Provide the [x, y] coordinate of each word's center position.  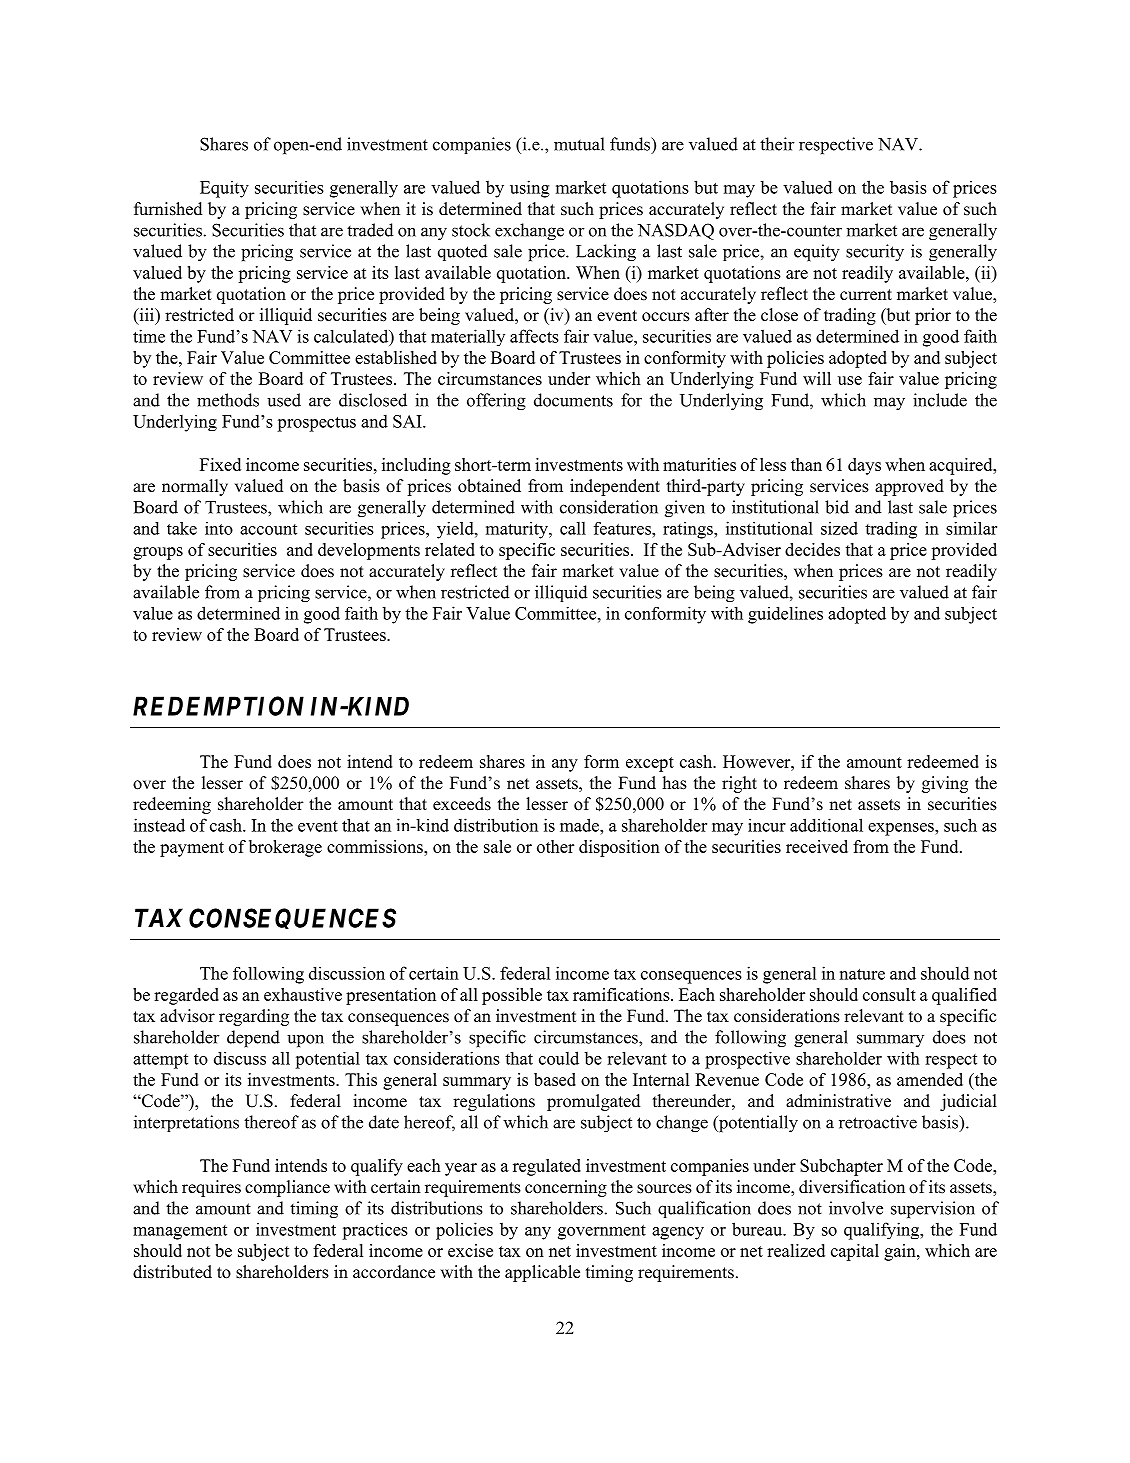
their [777, 144]
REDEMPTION [218, 706]
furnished [168, 209]
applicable [542, 1273]
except [650, 764]
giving [945, 784]
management [180, 1232]
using [530, 189]
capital [855, 1252]
